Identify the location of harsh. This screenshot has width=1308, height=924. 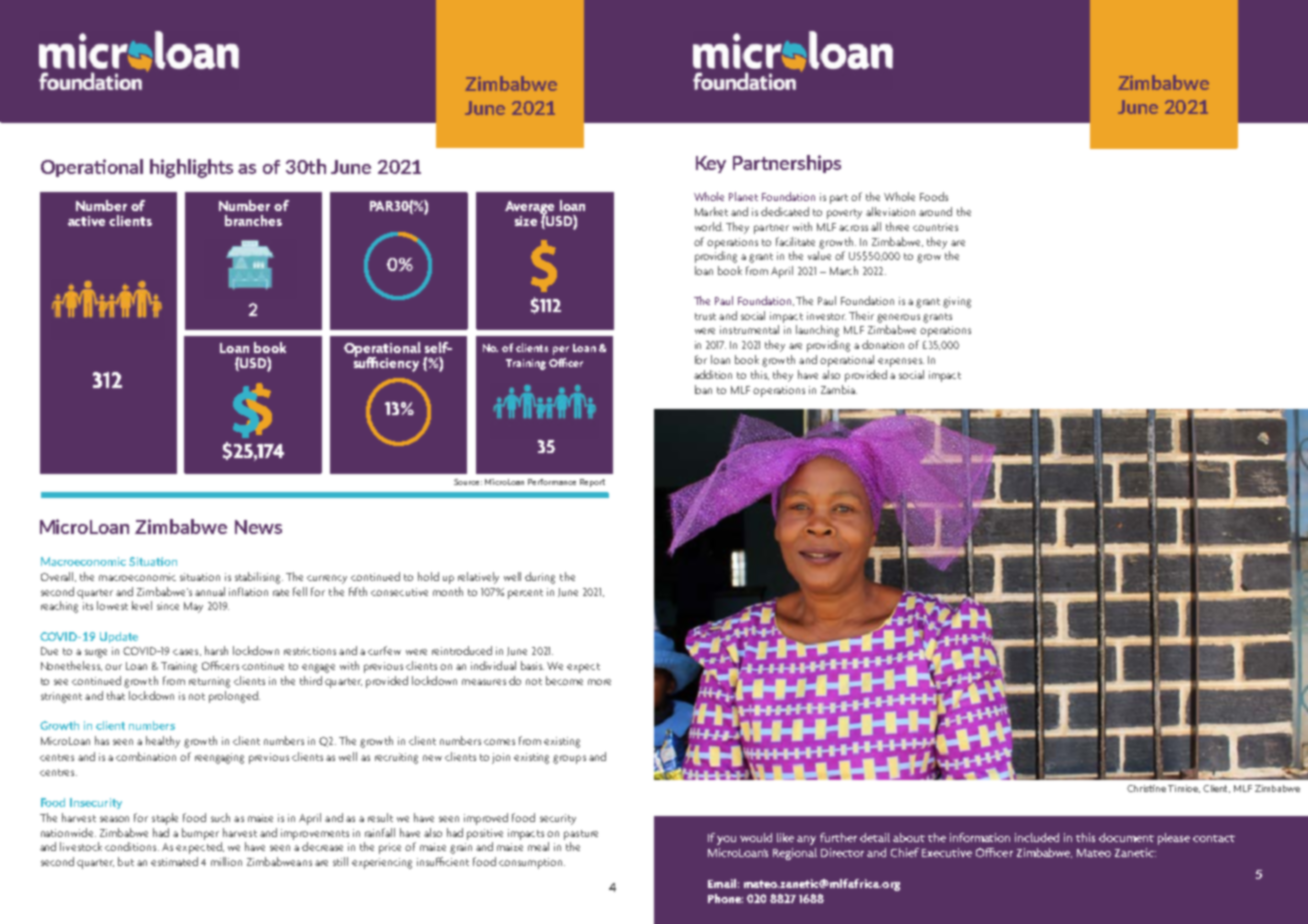
(216, 650).
